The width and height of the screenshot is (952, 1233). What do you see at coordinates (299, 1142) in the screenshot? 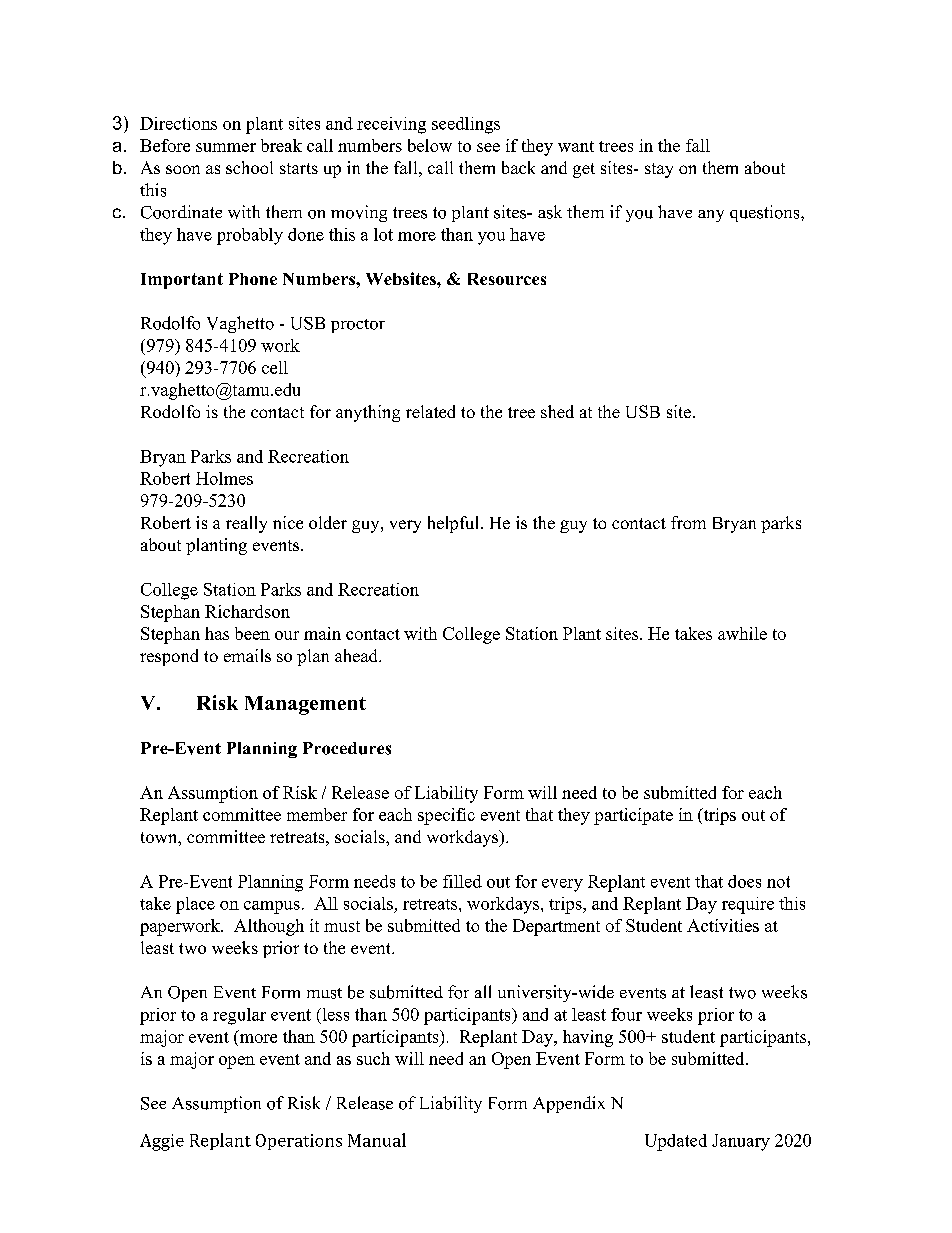
I see `Operations` at bounding box center [299, 1142].
